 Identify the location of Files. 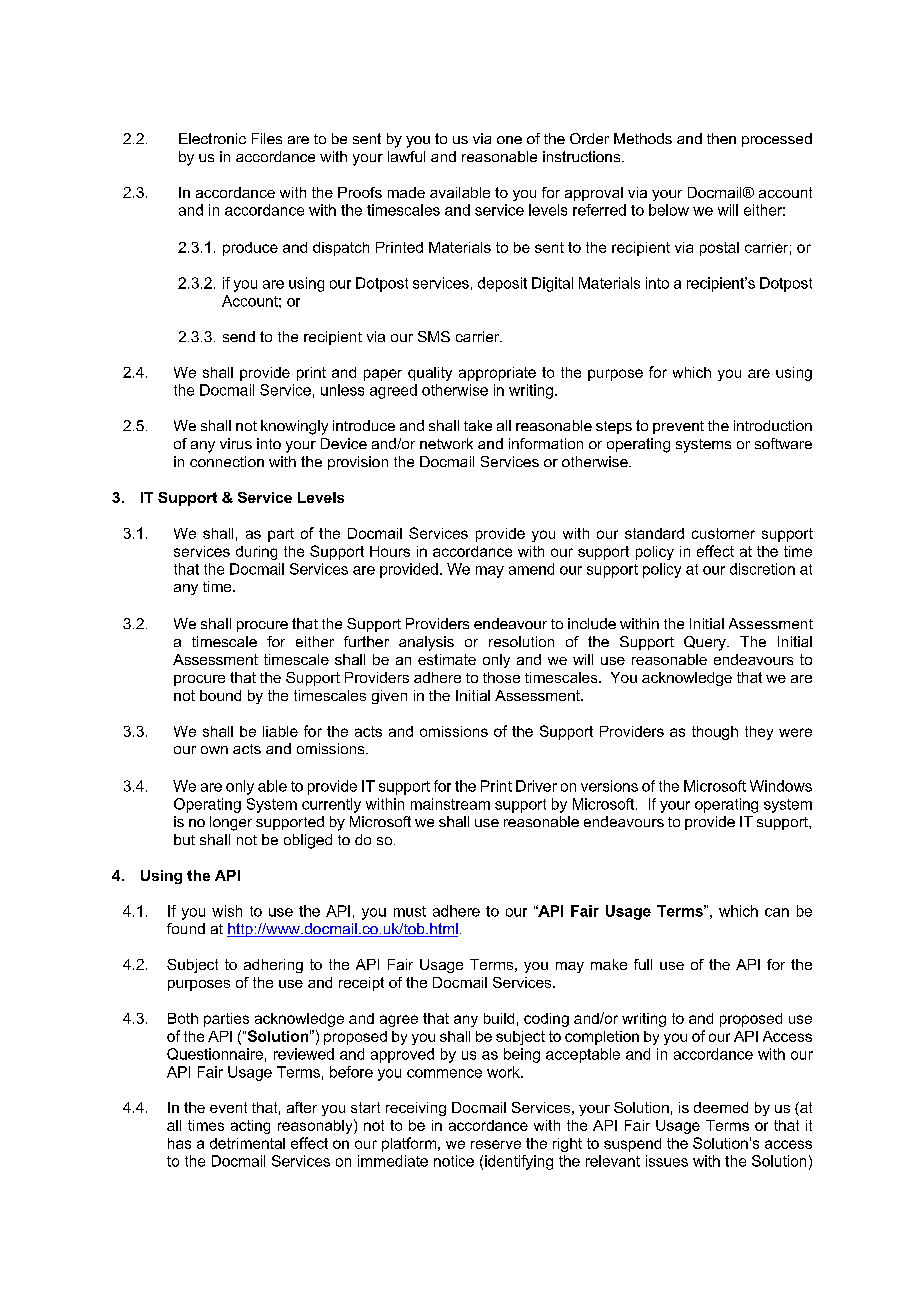
(267, 138).
